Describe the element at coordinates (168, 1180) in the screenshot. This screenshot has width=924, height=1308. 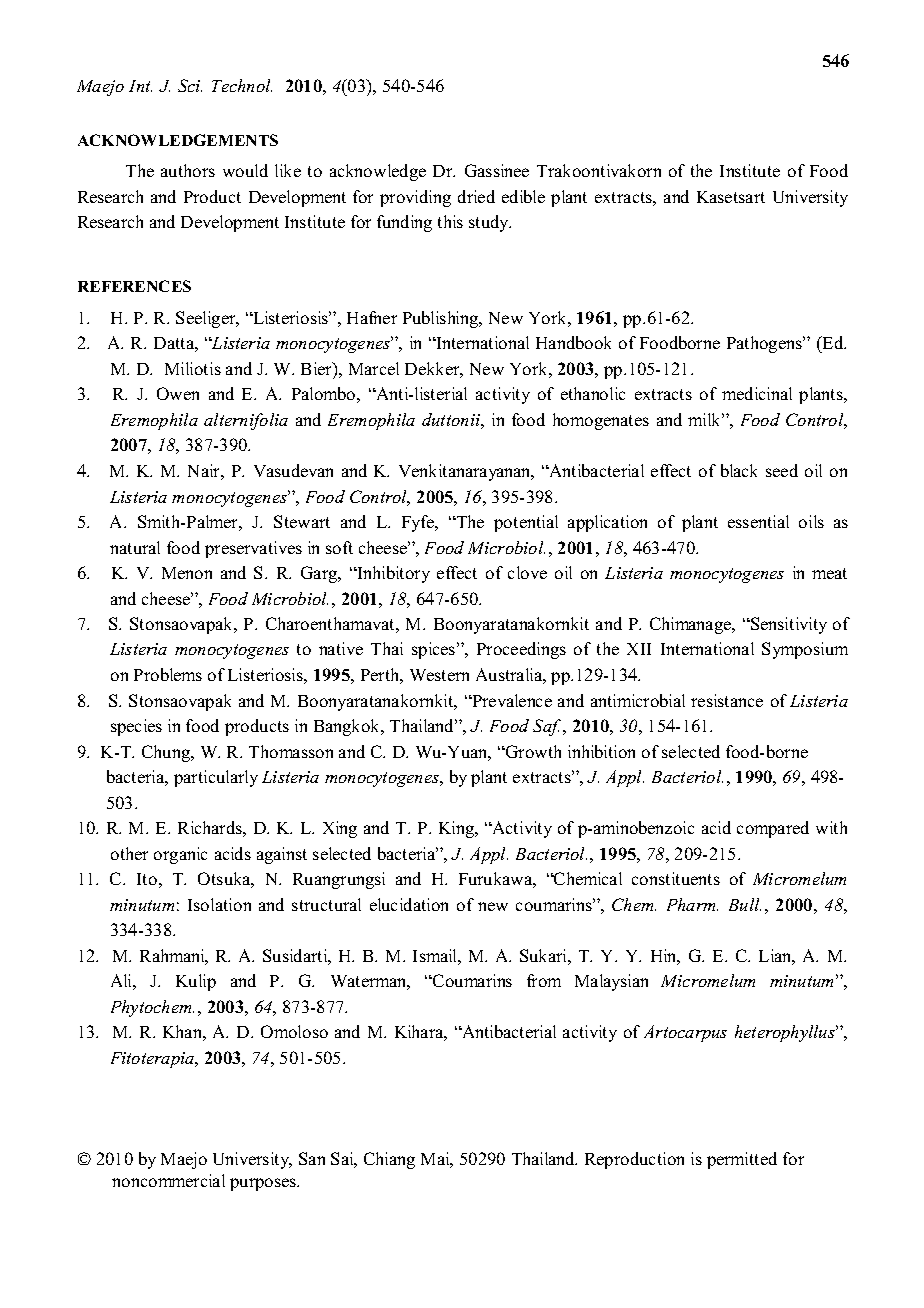
I see `noncommercial` at that location.
